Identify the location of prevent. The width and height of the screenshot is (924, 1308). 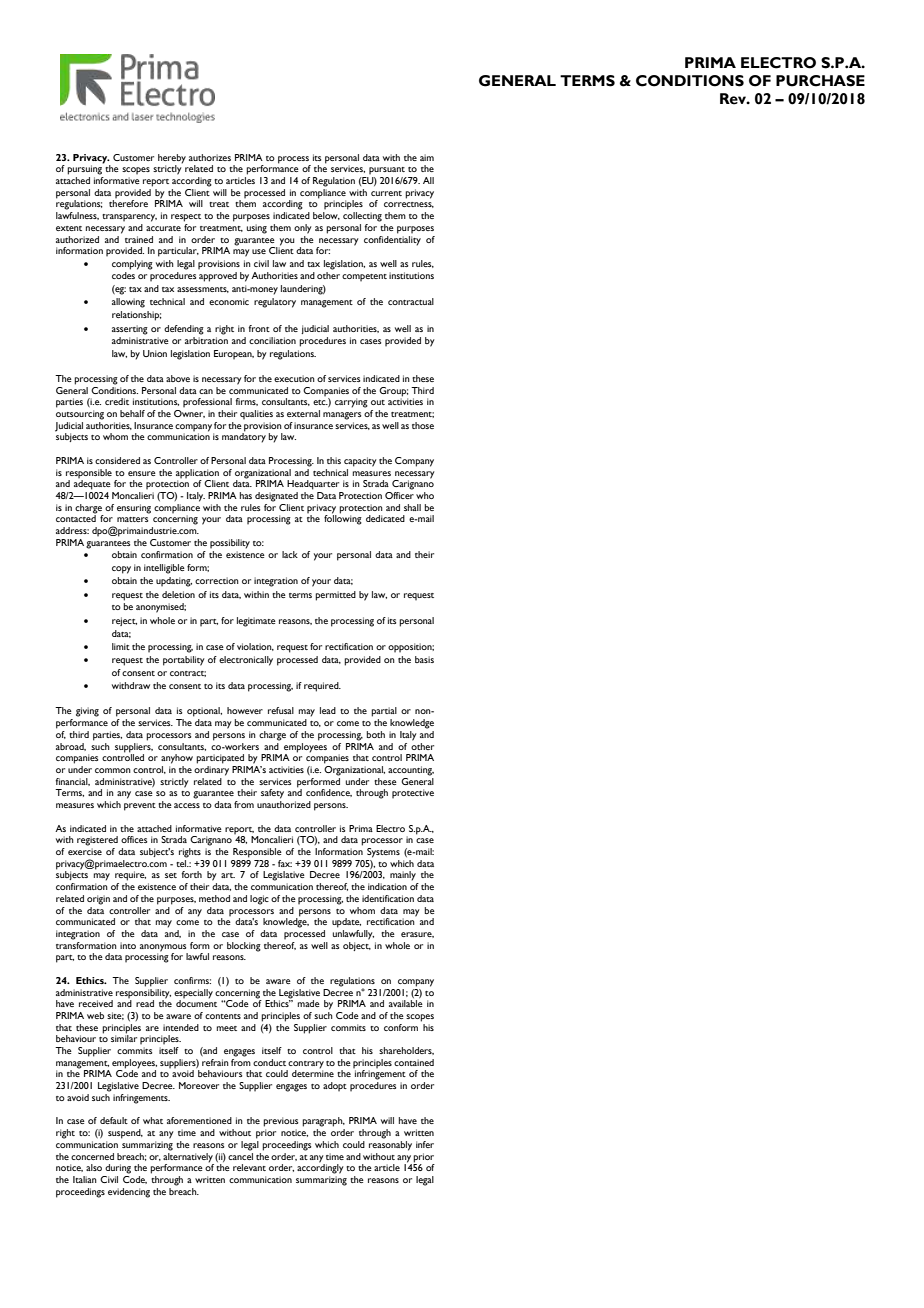
(140, 807).
